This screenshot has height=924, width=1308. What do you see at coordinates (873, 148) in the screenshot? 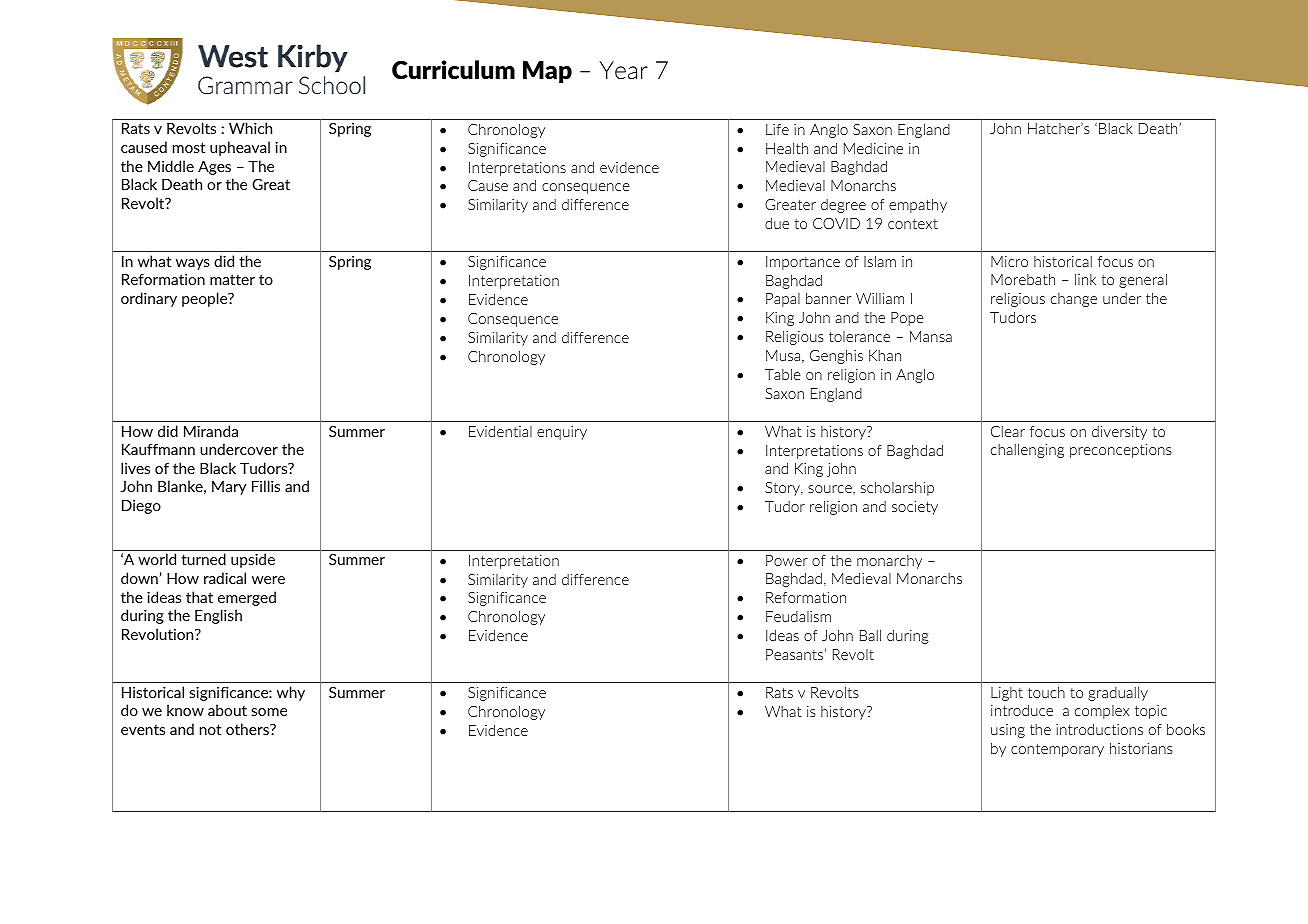
I see `Medicine` at bounding box center [873, 148].
